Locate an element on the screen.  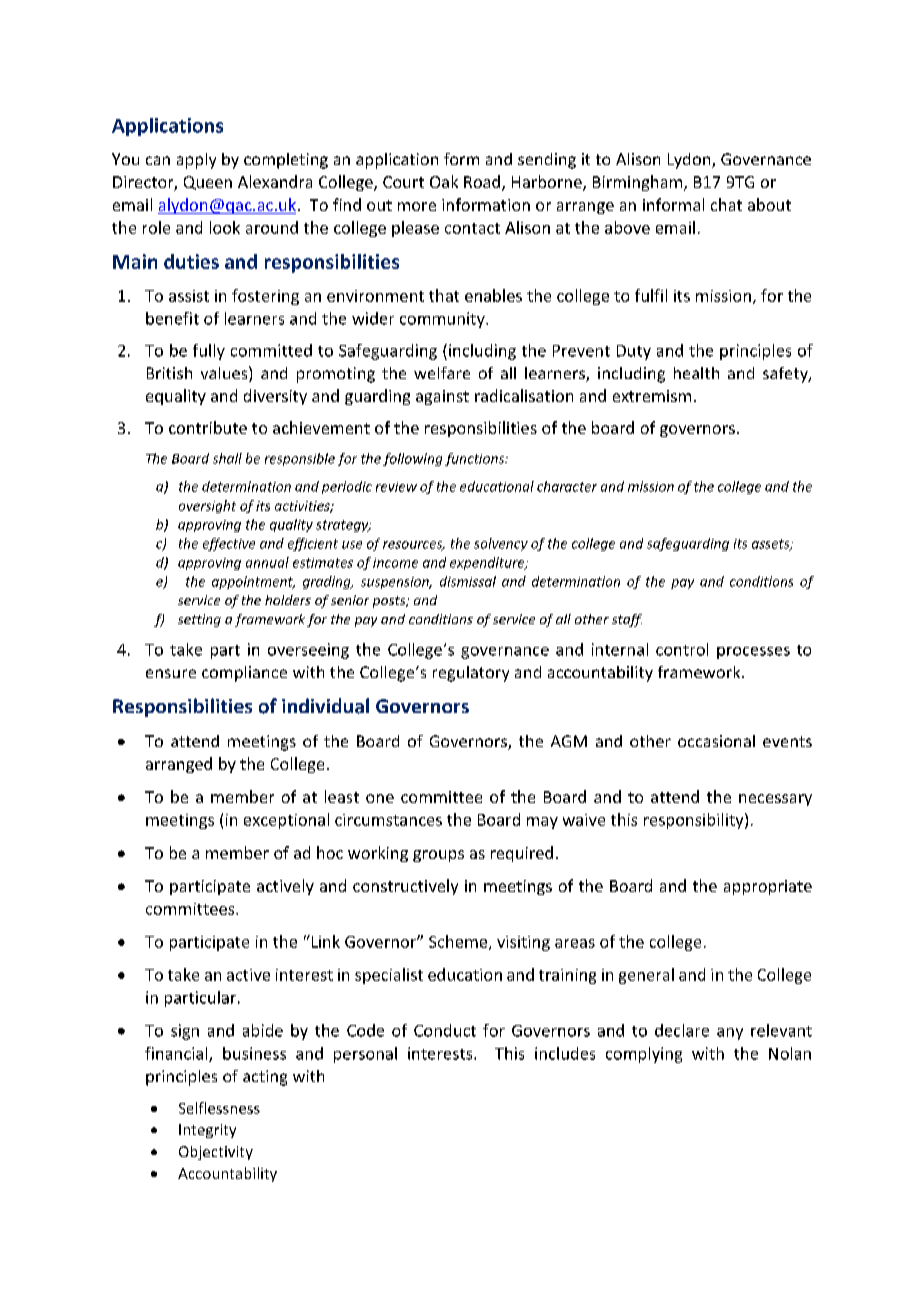
Integrity is located at coordinates (207, 1131).
